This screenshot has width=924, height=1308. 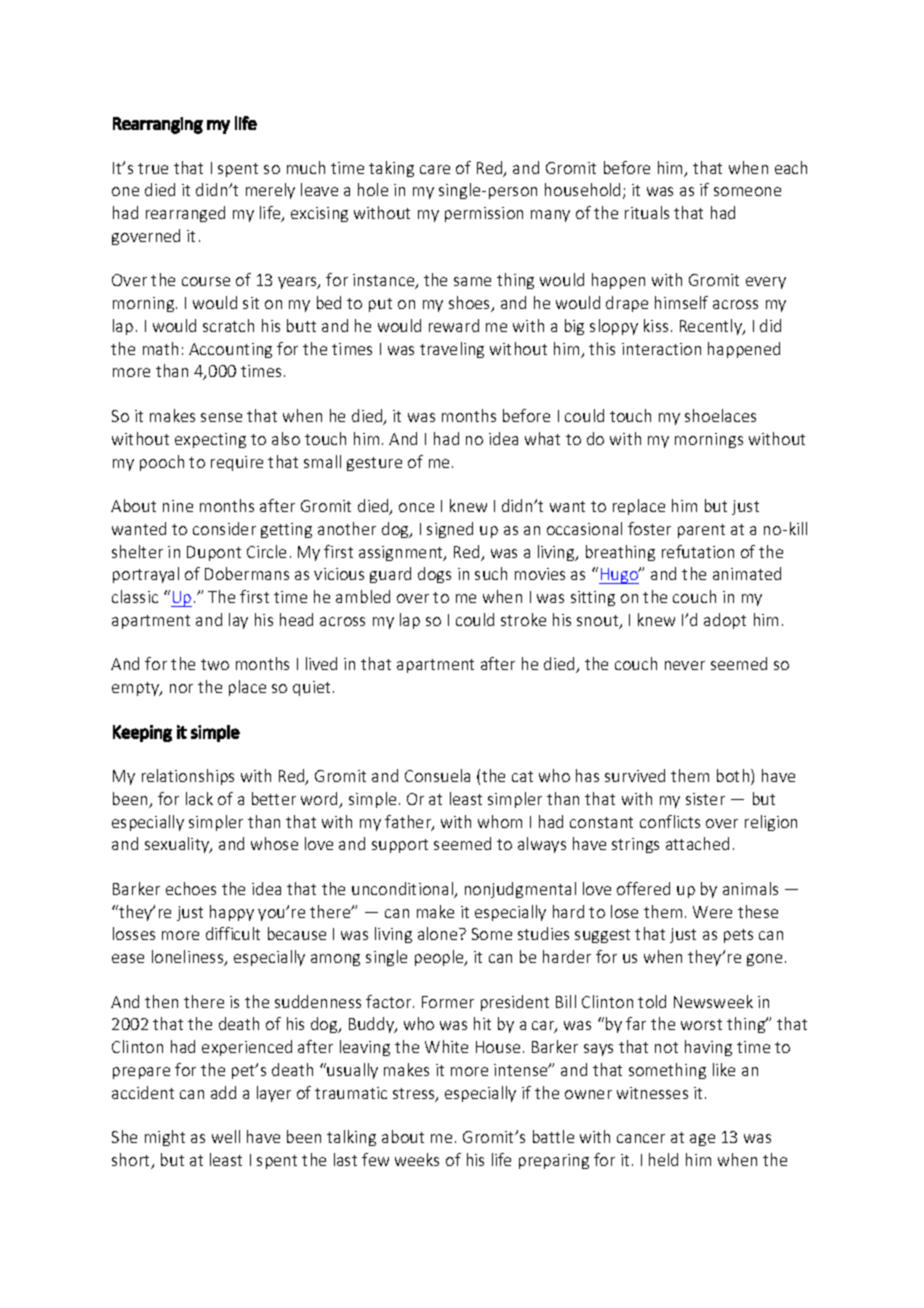 I want to click on weeks, so click(x=417, y=1159).
